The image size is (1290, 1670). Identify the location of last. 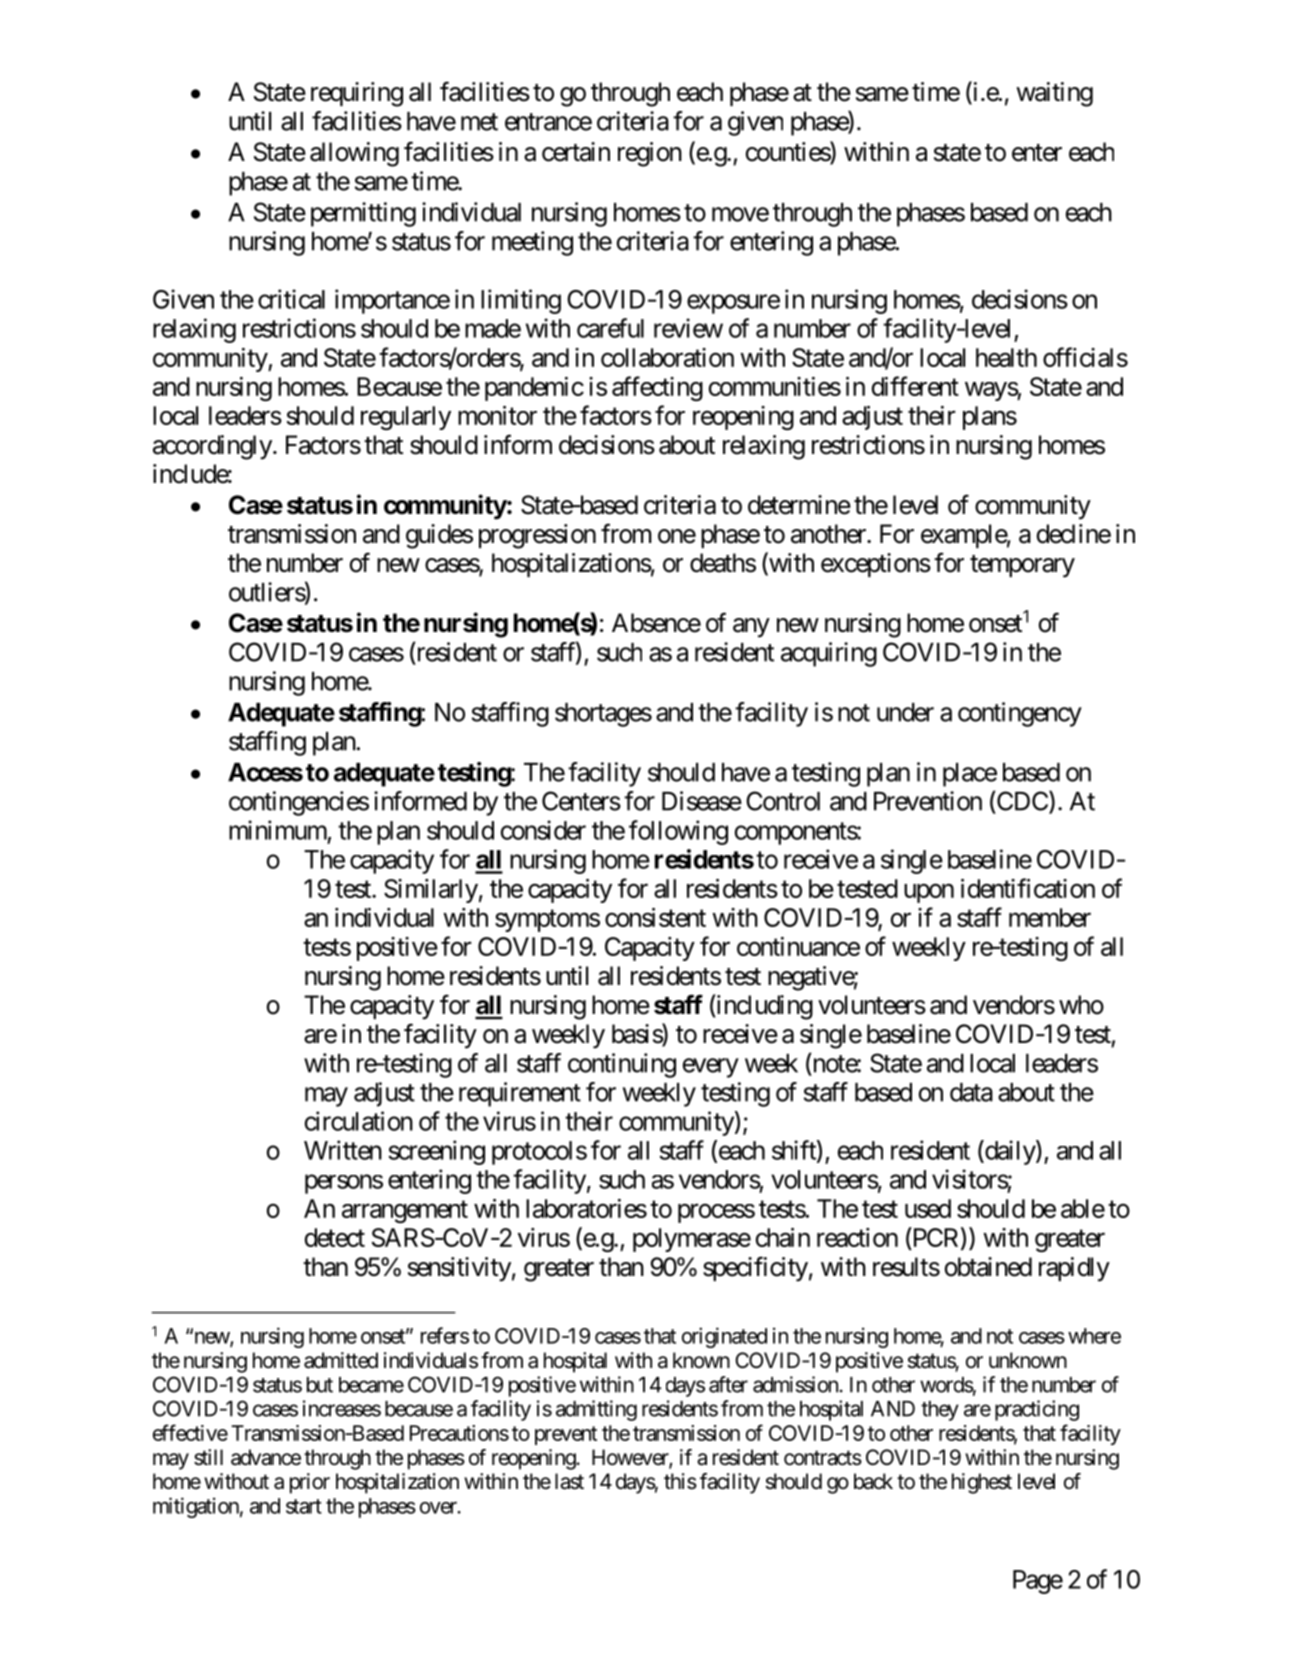
(569, 1481).
